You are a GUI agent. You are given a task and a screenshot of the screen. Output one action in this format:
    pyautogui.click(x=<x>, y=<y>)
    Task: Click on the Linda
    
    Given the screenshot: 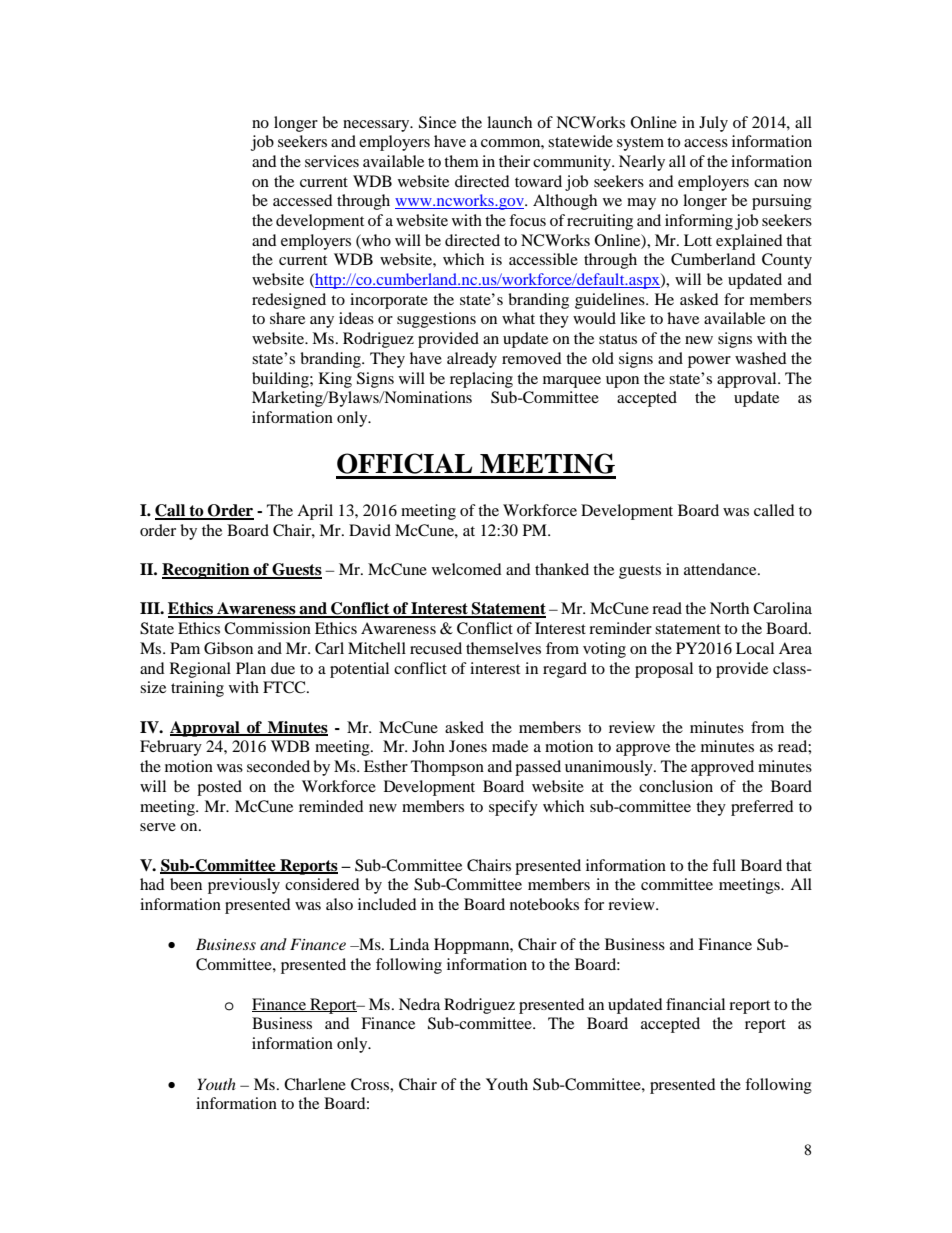 What is the action you would take?
    pyautogui.click(x=409, y=944)
